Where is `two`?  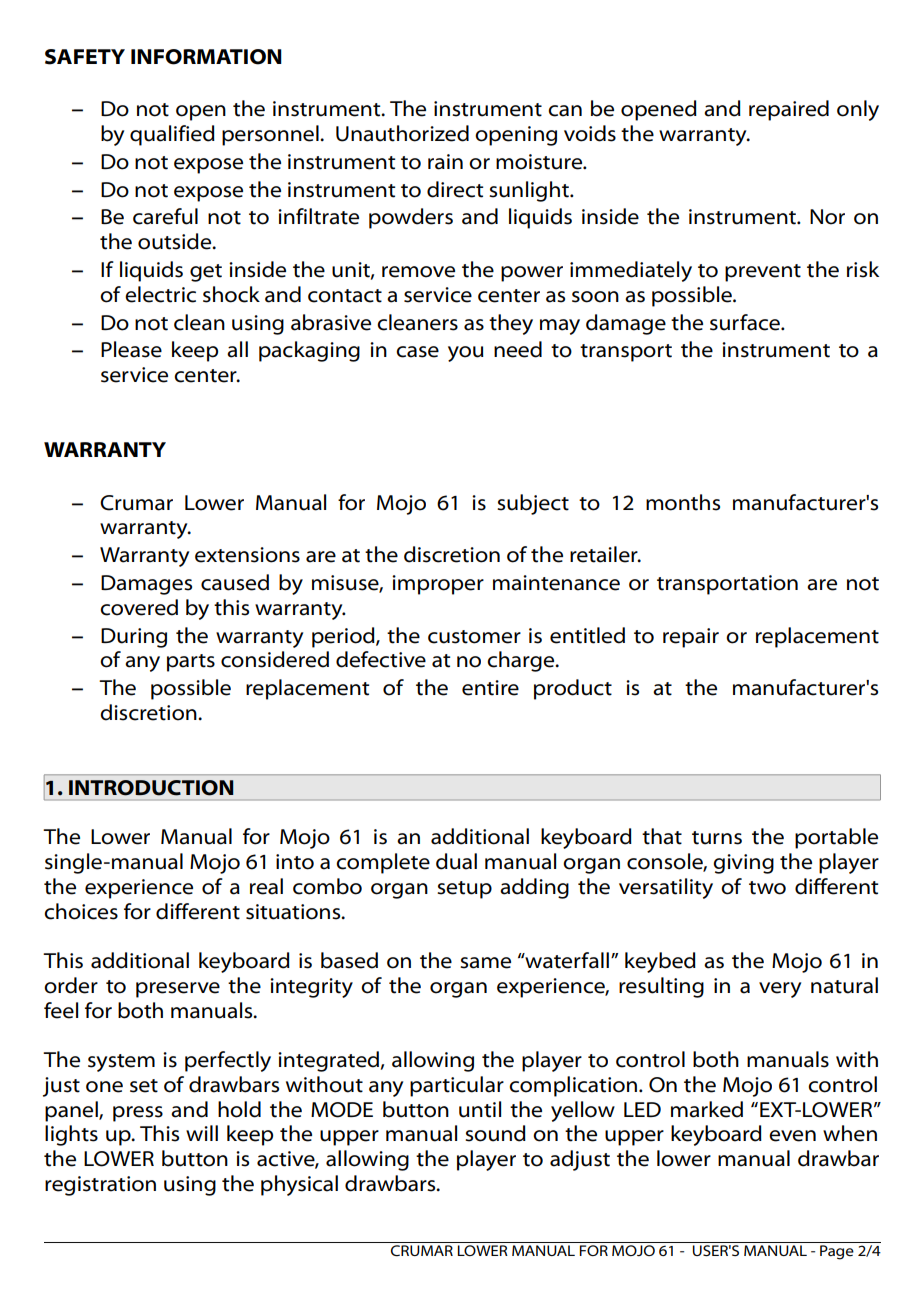 two is located at coordinates (767, 888).
